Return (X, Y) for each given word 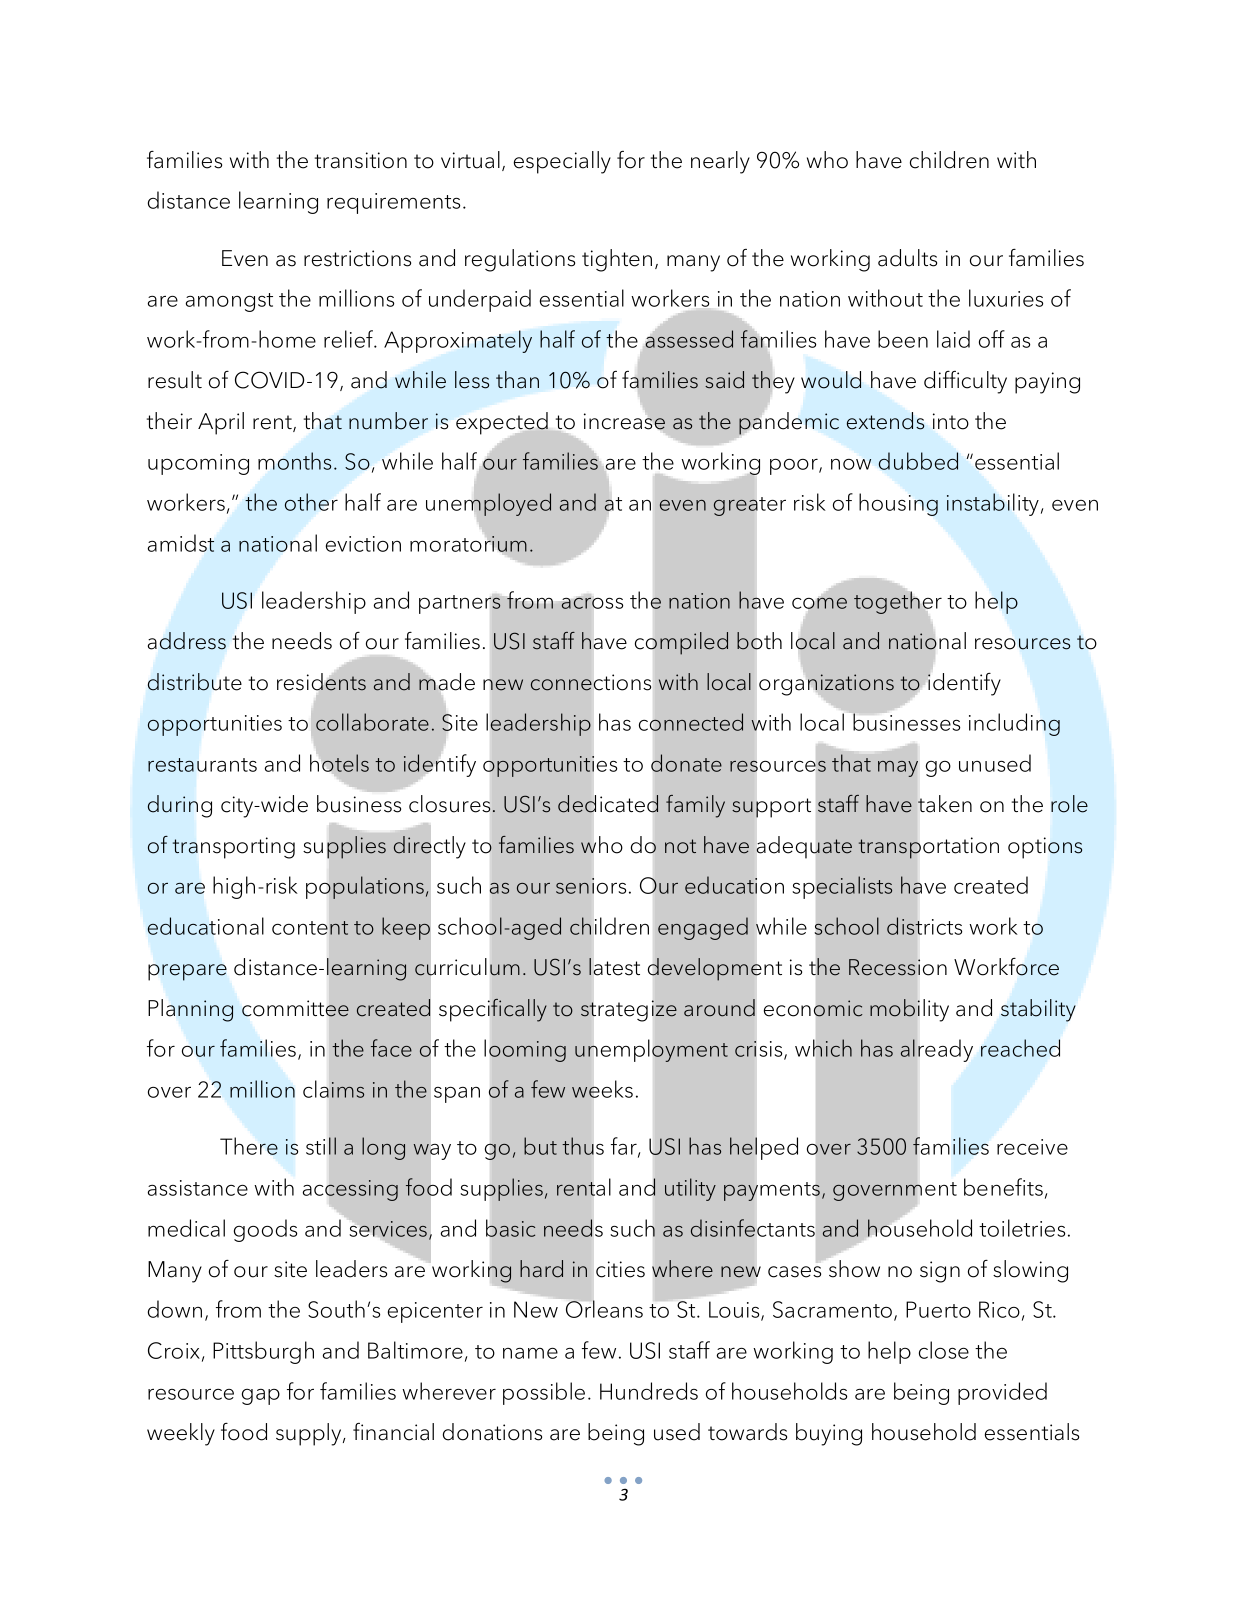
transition (361, 160)
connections (591, 682)
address (187, 641)
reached (1020, 1048)
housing (898, 504)
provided (1002, 1393)
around (719, 1008)
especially (562, 162)
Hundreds (649, 1391)
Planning (190, 1010)
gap (261, 1397)
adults (907, 258)
